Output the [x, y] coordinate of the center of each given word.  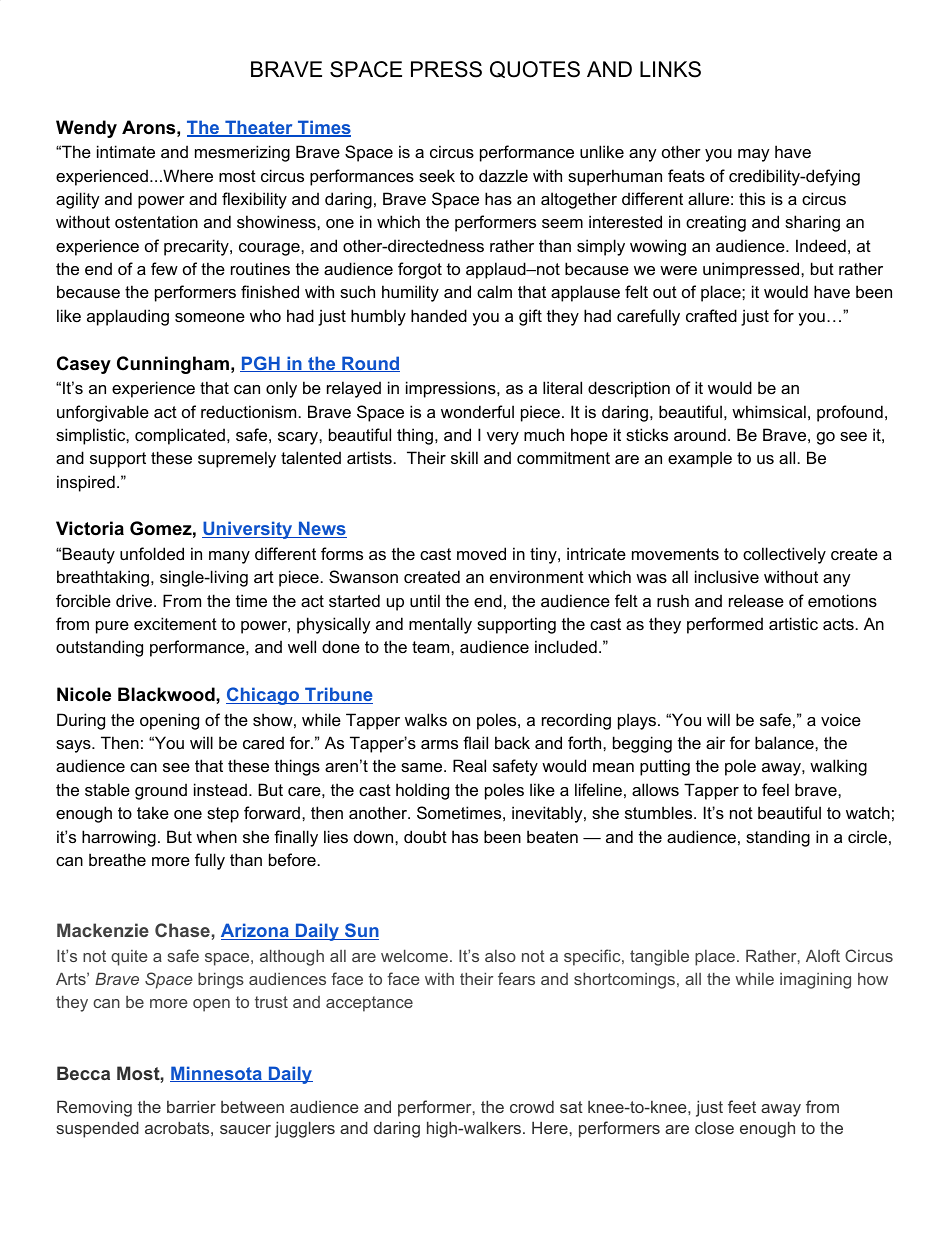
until [425, 600]
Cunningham [173, 365]
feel [775, 789]
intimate [126, 151]
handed [439, 315]
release [756, 600]
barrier [191, 1106]
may [754, 155]
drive [135, 600]
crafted [711, 315]
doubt [425, 836]
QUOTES [535, 69]
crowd [532, 1106]
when [216, 836]
